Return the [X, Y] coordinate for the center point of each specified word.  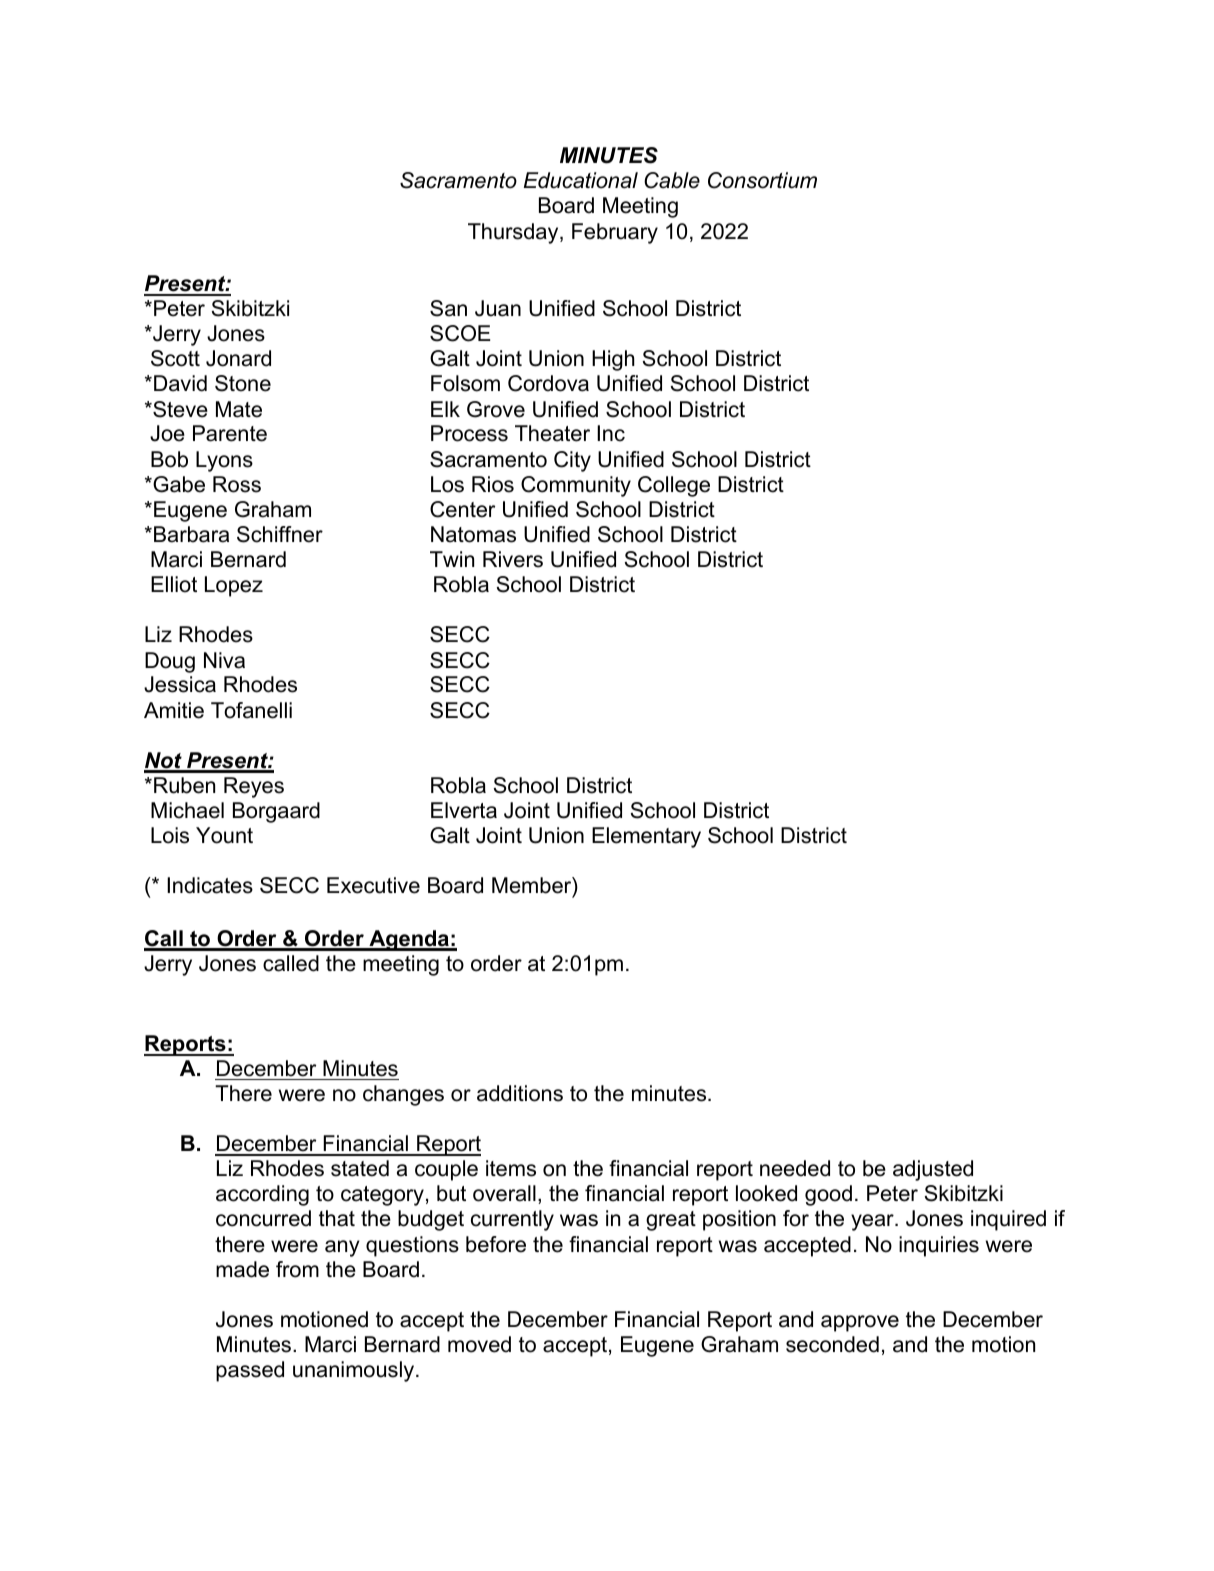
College [674, 486]
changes [403, 1095]
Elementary [646, 837]
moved [479, 1344]
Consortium [762, 180]
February [615, 233]
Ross [237, 484]
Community [576, 486]
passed [250, 1371]
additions [520, 1093]
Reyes [254, 787]
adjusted [933, 1170]
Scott [175, 358]
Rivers [513, 559]
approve [860, 1323]
